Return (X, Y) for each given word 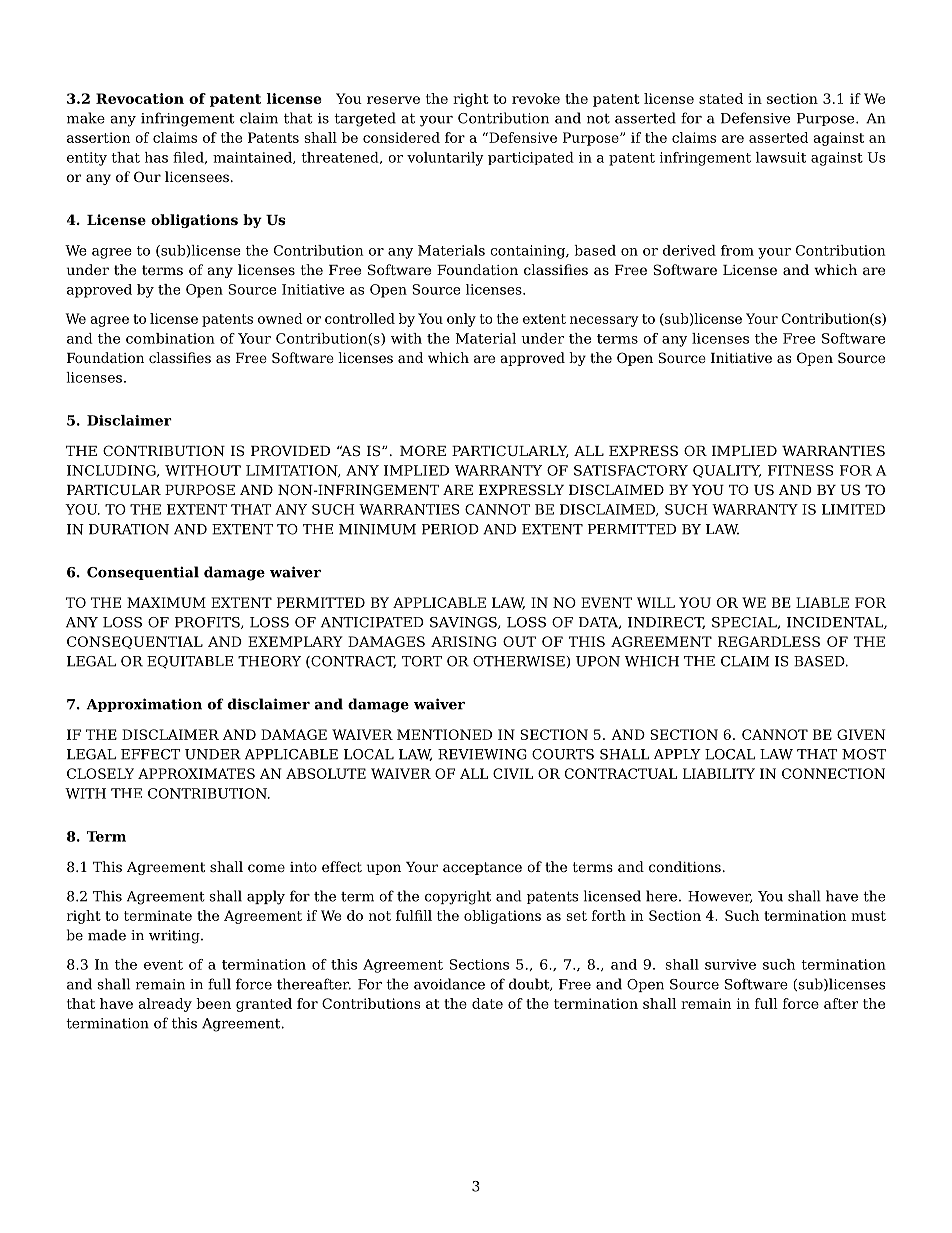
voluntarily (445, 159)
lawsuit (781, 157)
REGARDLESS (769, 641)
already (165, 1005)
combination (170, 338)
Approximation (144, 705)
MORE (423, 450)
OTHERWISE (519, 661)
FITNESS (800, 470)
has (156, 157)
